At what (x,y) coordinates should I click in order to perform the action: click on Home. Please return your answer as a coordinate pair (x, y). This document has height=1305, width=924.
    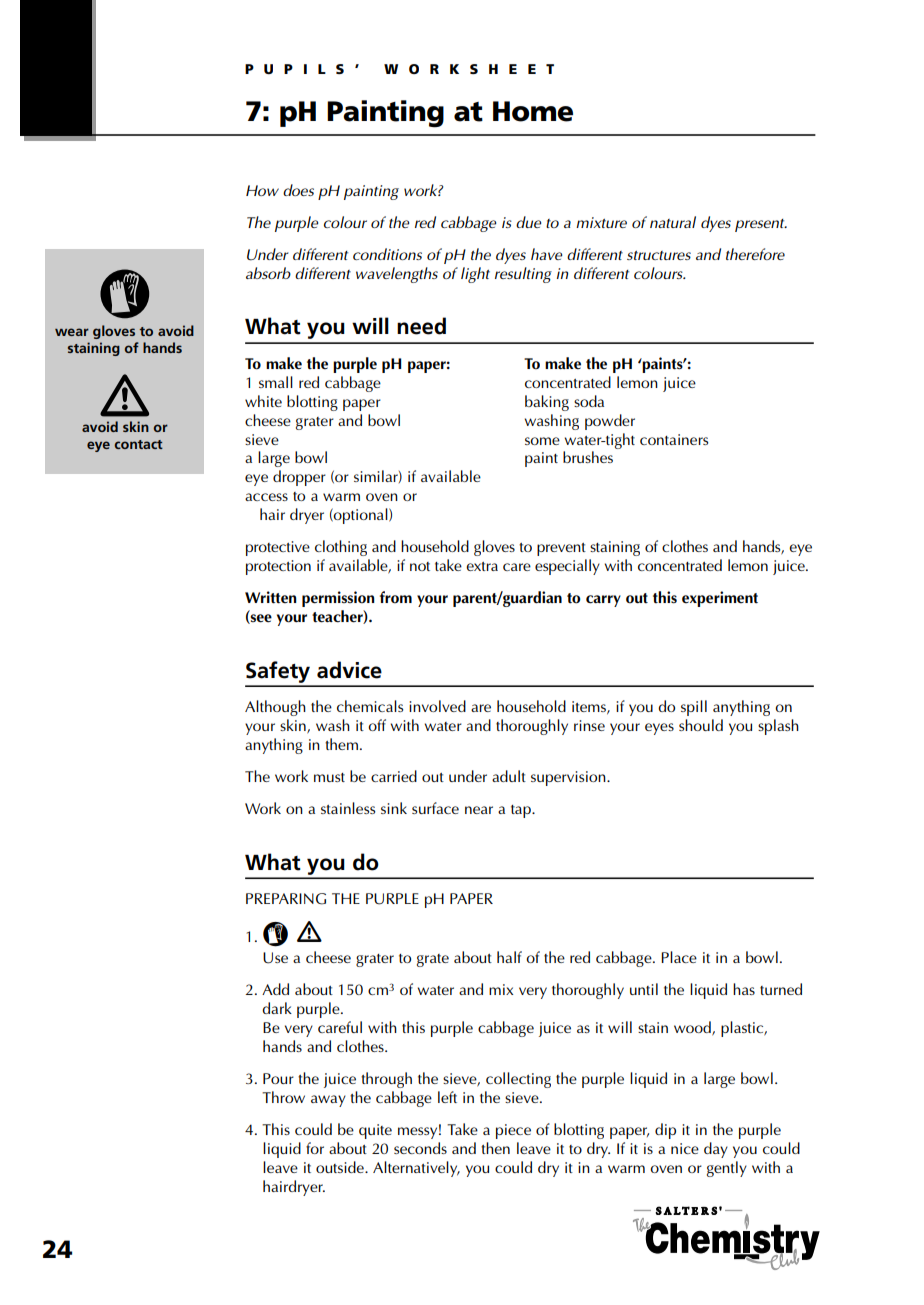
    Looking at the image, I should click on (533, 111).
